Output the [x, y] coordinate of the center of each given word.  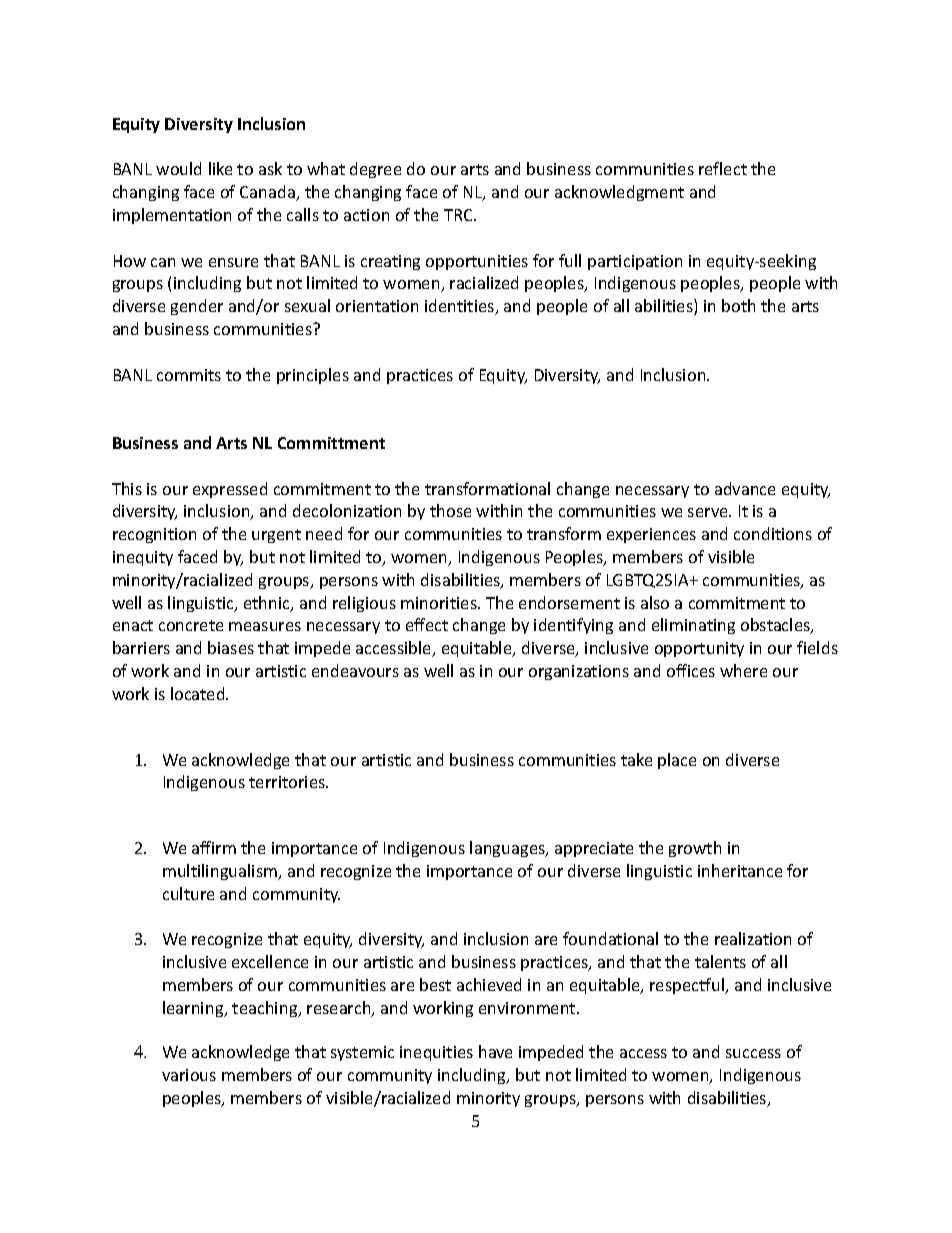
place [677, 761]
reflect [723, 168]
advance [745, 488]
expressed [230, 490]
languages [508, 849]
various [189, 1075]
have [495, 1051]
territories [288, 782]
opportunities [477, 262]
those [450, 510]
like [220, 168]
